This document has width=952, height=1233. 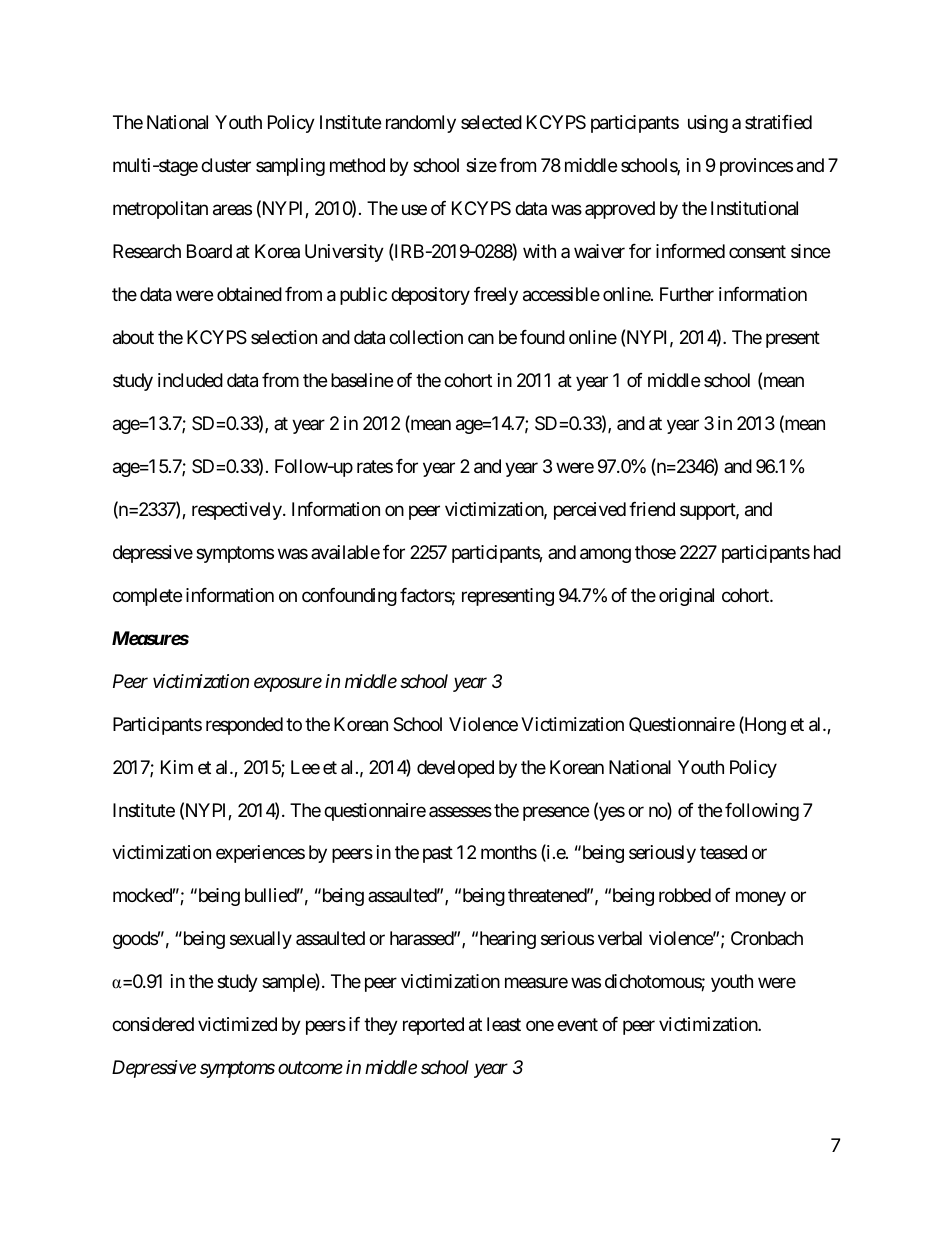 I want to click on complete, so click(x=147, y=597).
